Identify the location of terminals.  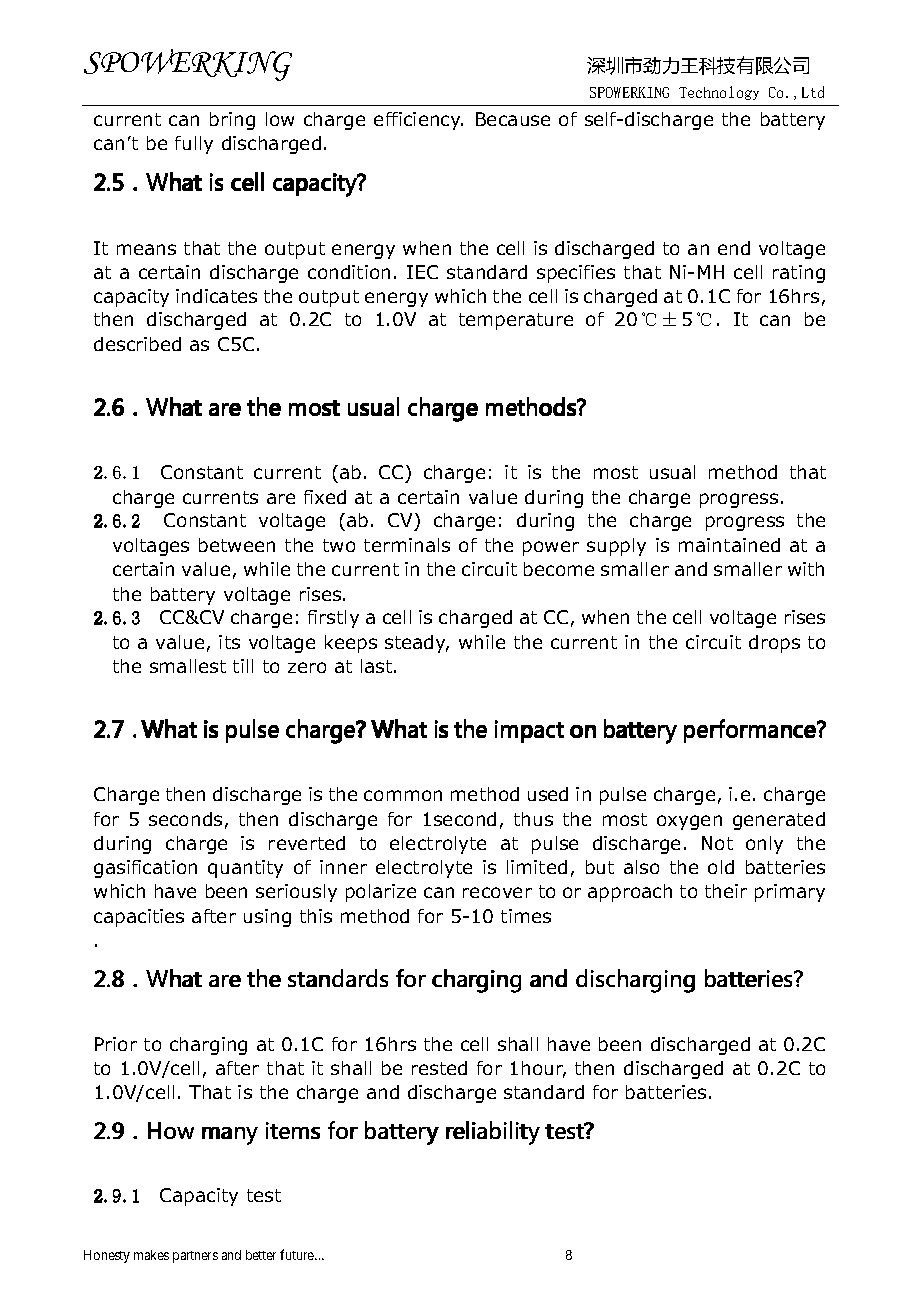
(407, 545).
